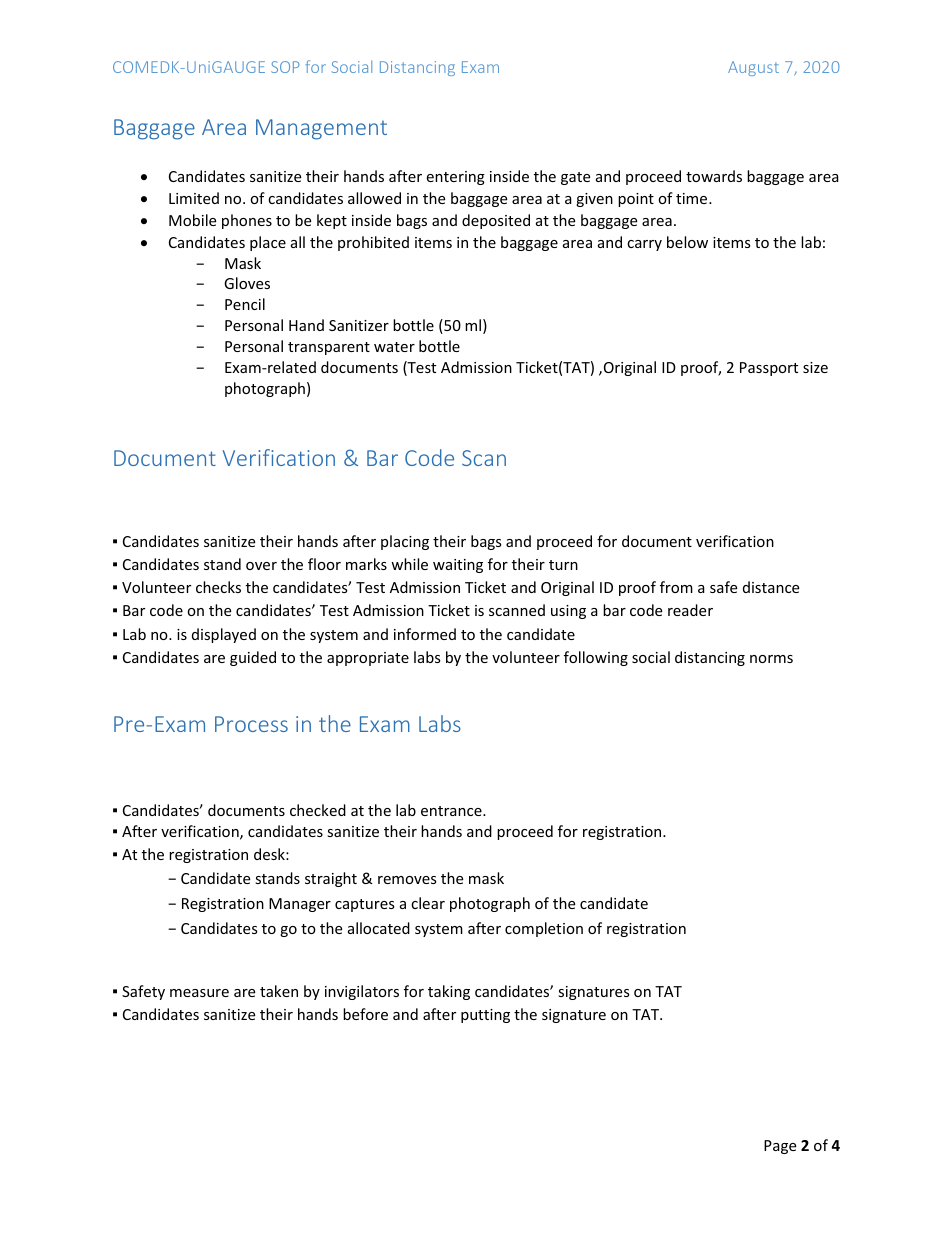 This screenshot has width=952, height=1233. What do you see at coordinates (279, 991) in the screenshot?
I see `taken` at bounding box center [279, 991].
